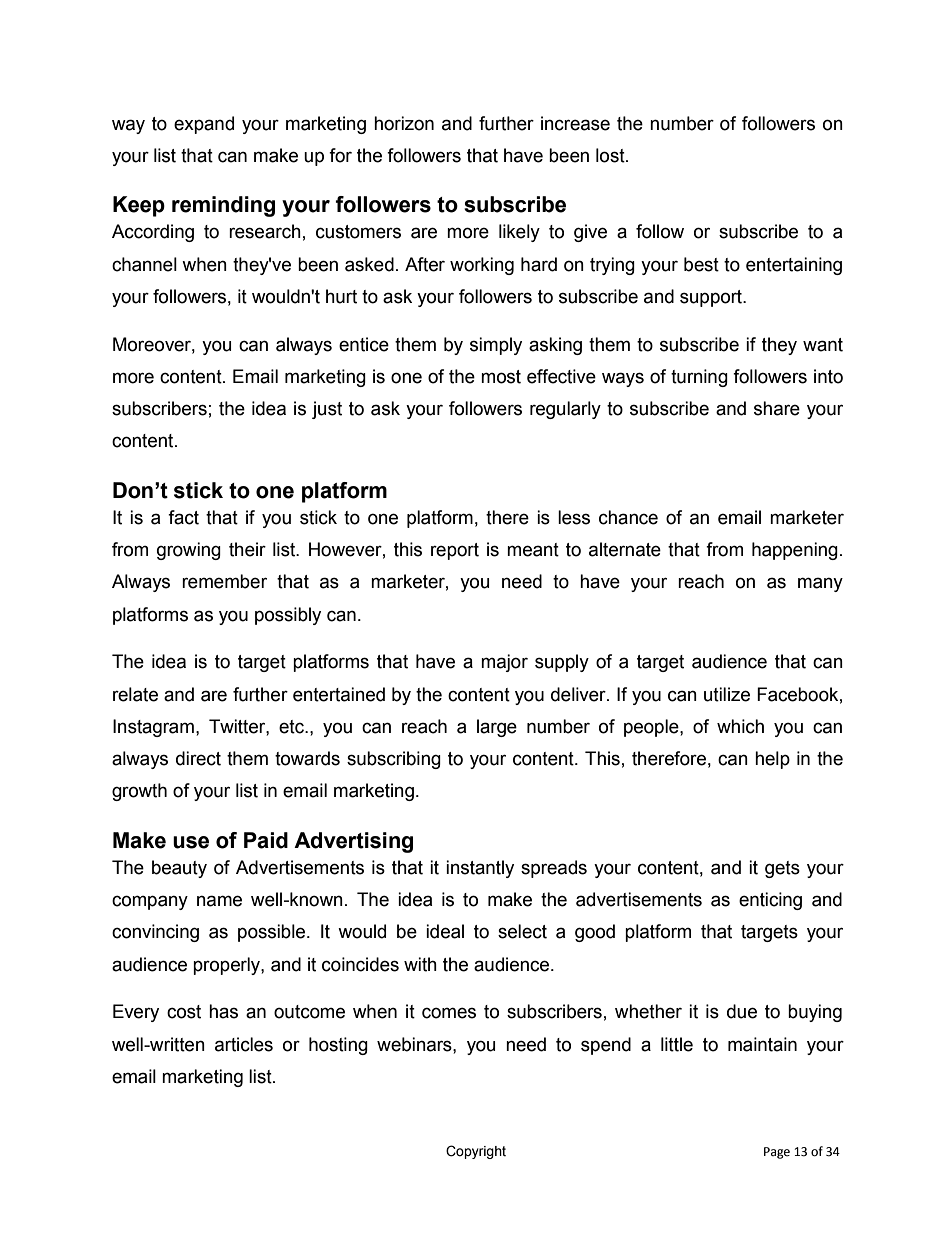  Describe the element at coordinates (575, 123) in the document. I see `increase` at that location.
